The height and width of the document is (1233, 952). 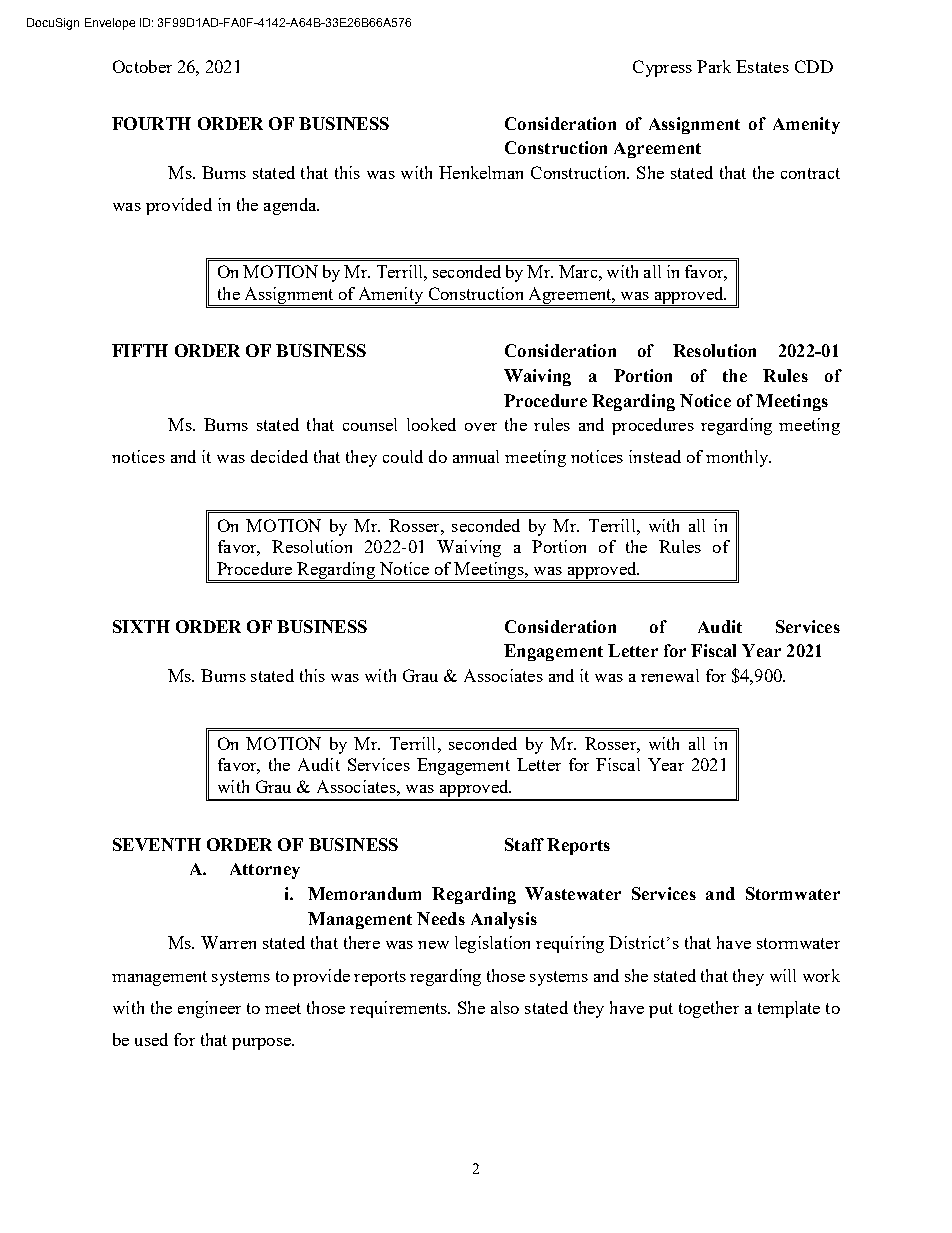 What do you see at coordinates (505, 1007) in the document?
I see `also` at bounding box center [505, 1007].
